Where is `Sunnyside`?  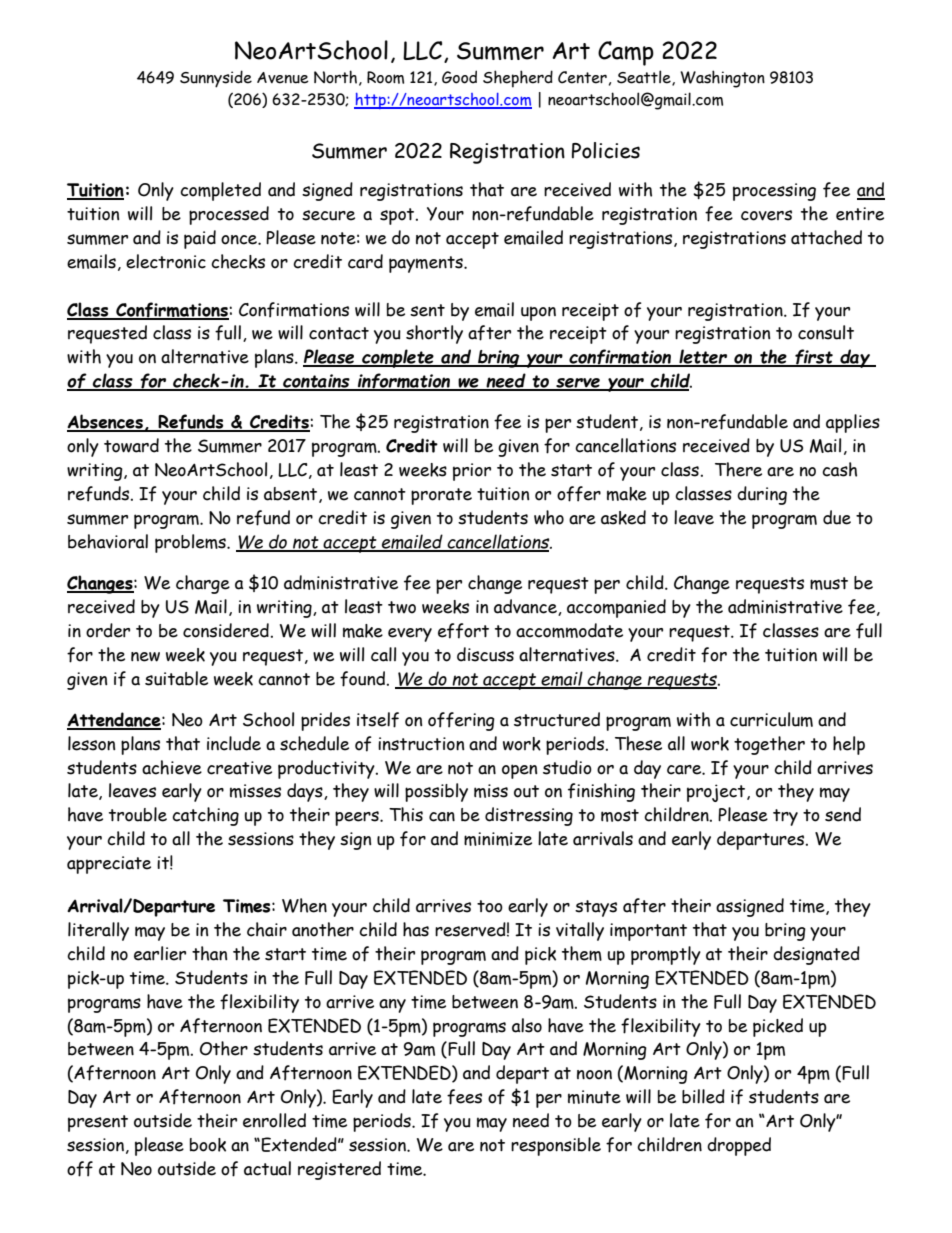
Sunnyside is located at coordinates (216, 79).
